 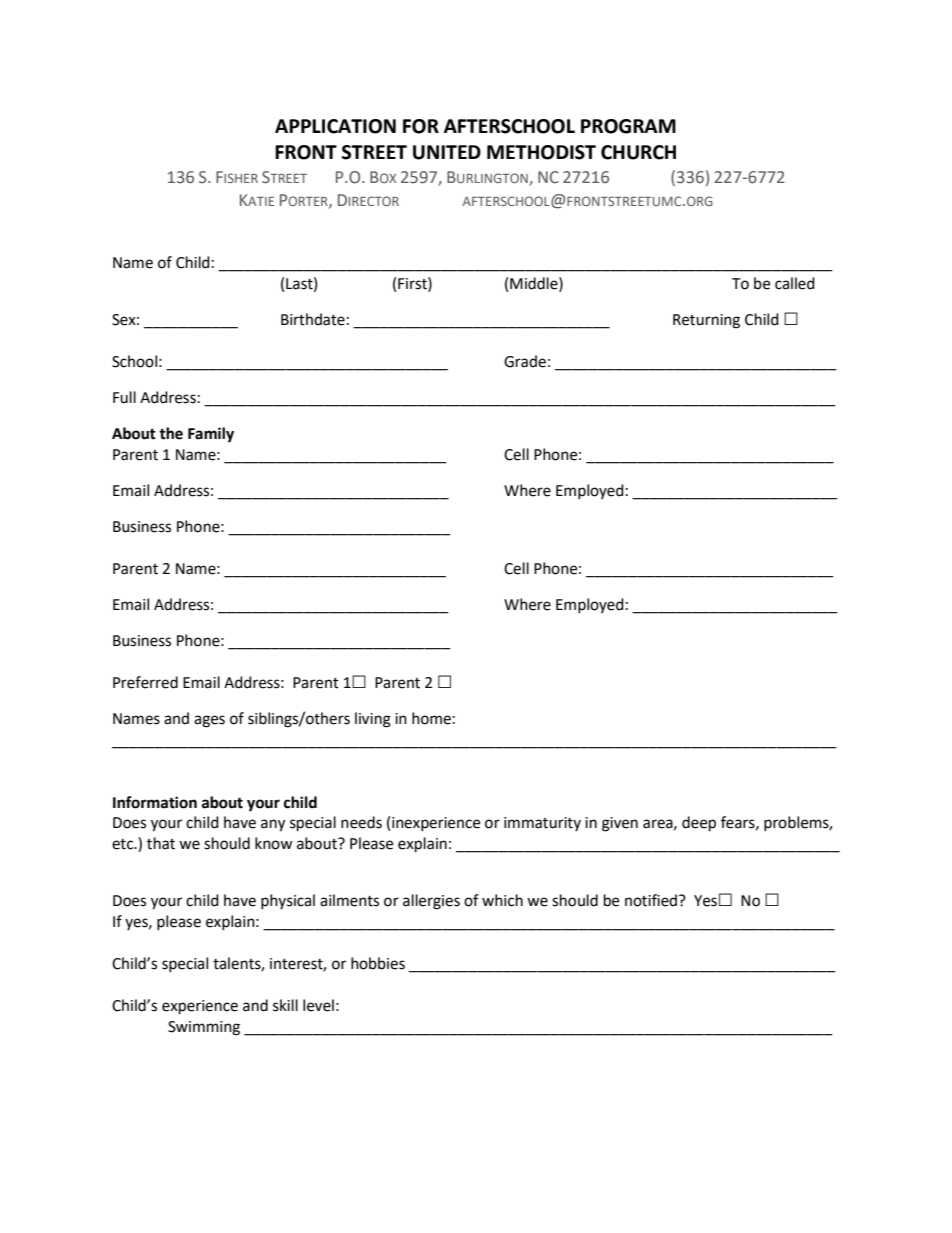 I want to click on hobbies, so click(x=378, y=963).
